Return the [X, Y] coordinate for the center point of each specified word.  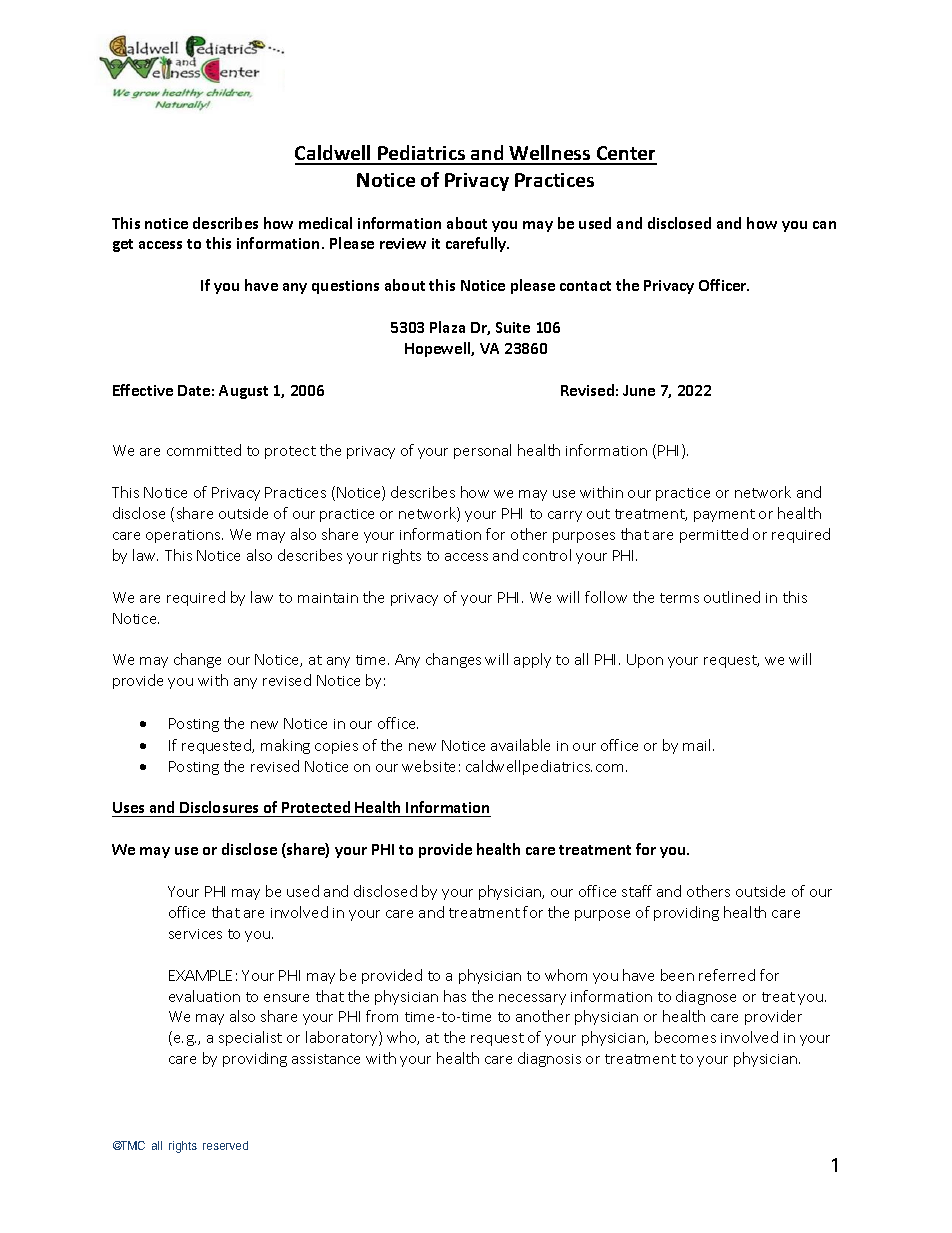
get [123, 245]
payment [724, 515]
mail [698, 745]
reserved [225, 1145]
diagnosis [549, 1059]
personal [482, 451]
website [428, 766]
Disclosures [219, 807]
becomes [685, 1037]
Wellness [550, 154]
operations [184, 536]
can [824, 225]
